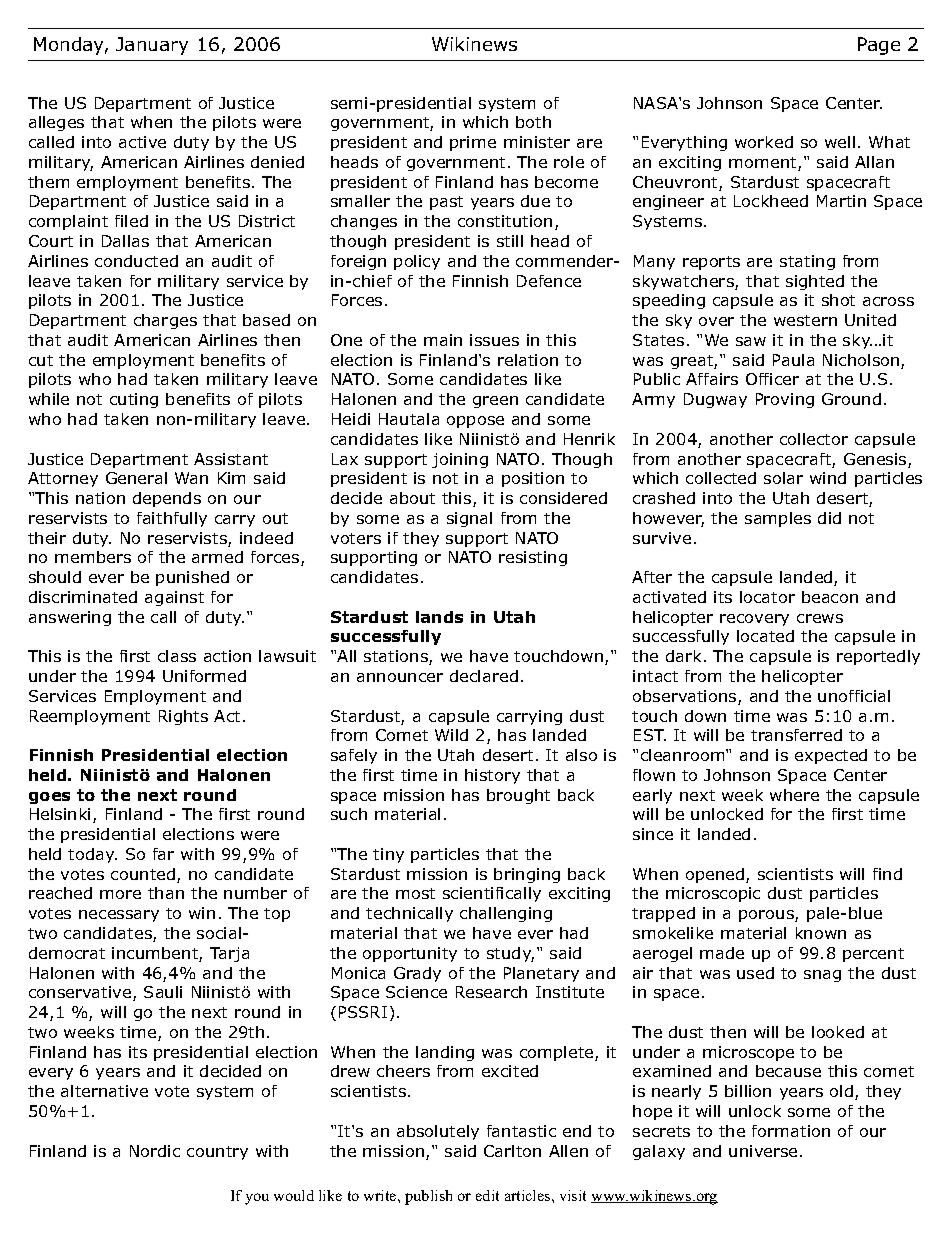  What do you see at coordinates (166, 893) in the page?
I see `than` at bounding box center [166, 893].
